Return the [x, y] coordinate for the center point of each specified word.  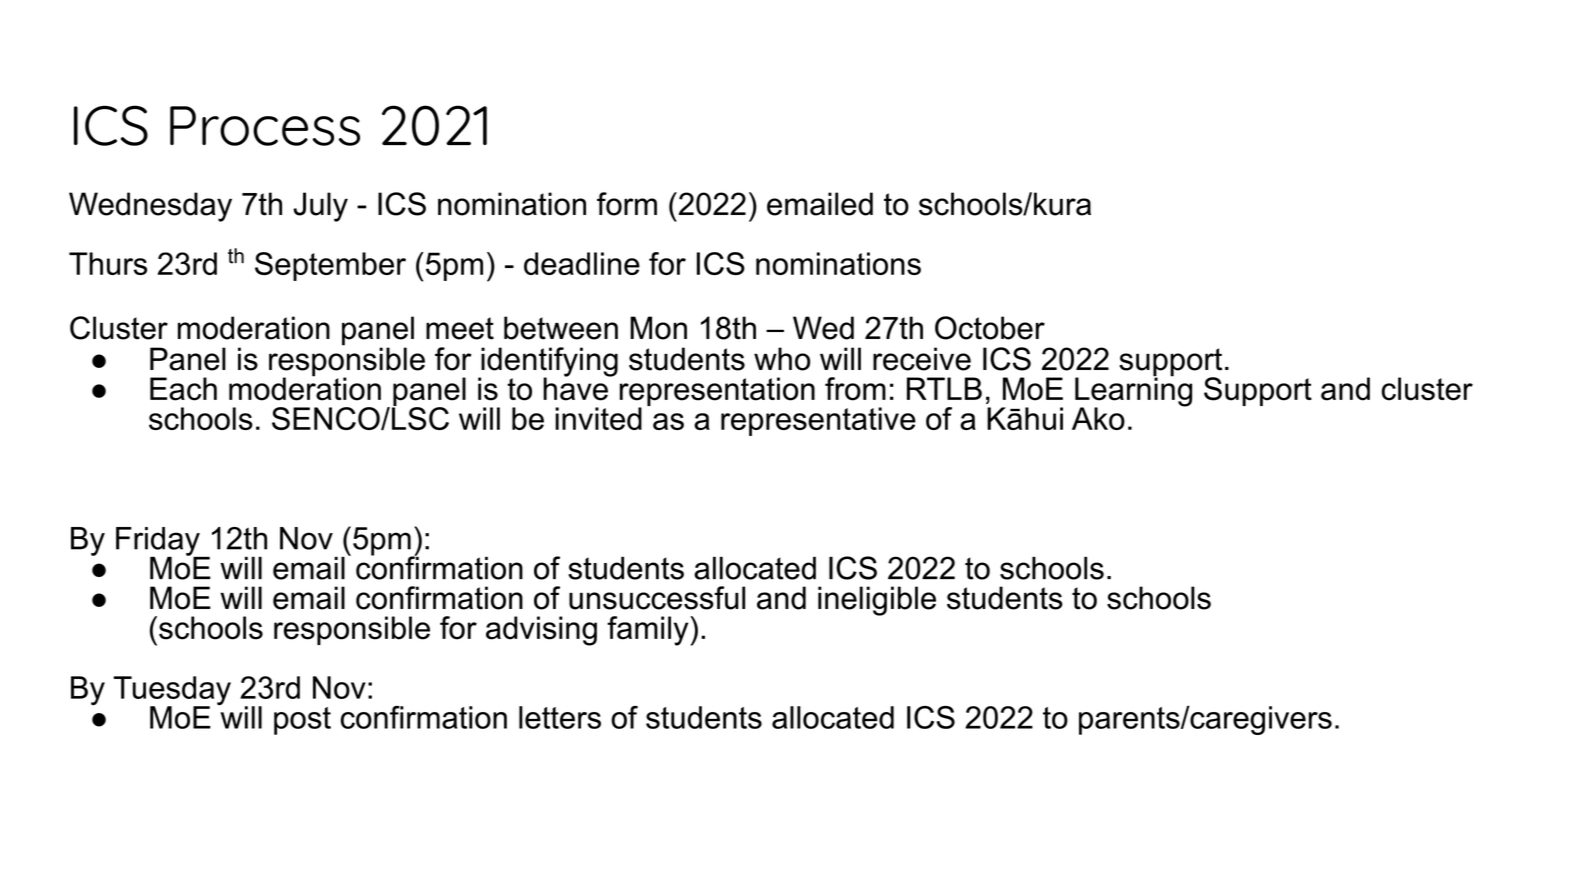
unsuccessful [657, 598]
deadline [582, 263]
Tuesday [172, 692]
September [330, 266]
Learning [1133, 392]
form [627, 204]
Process [265, 126]
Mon [658, 328]
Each [183, 389]
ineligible [877, 601]
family [649, 631]
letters [560, 717]
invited [598, 418]
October [990, 328]
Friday [159, 542]
